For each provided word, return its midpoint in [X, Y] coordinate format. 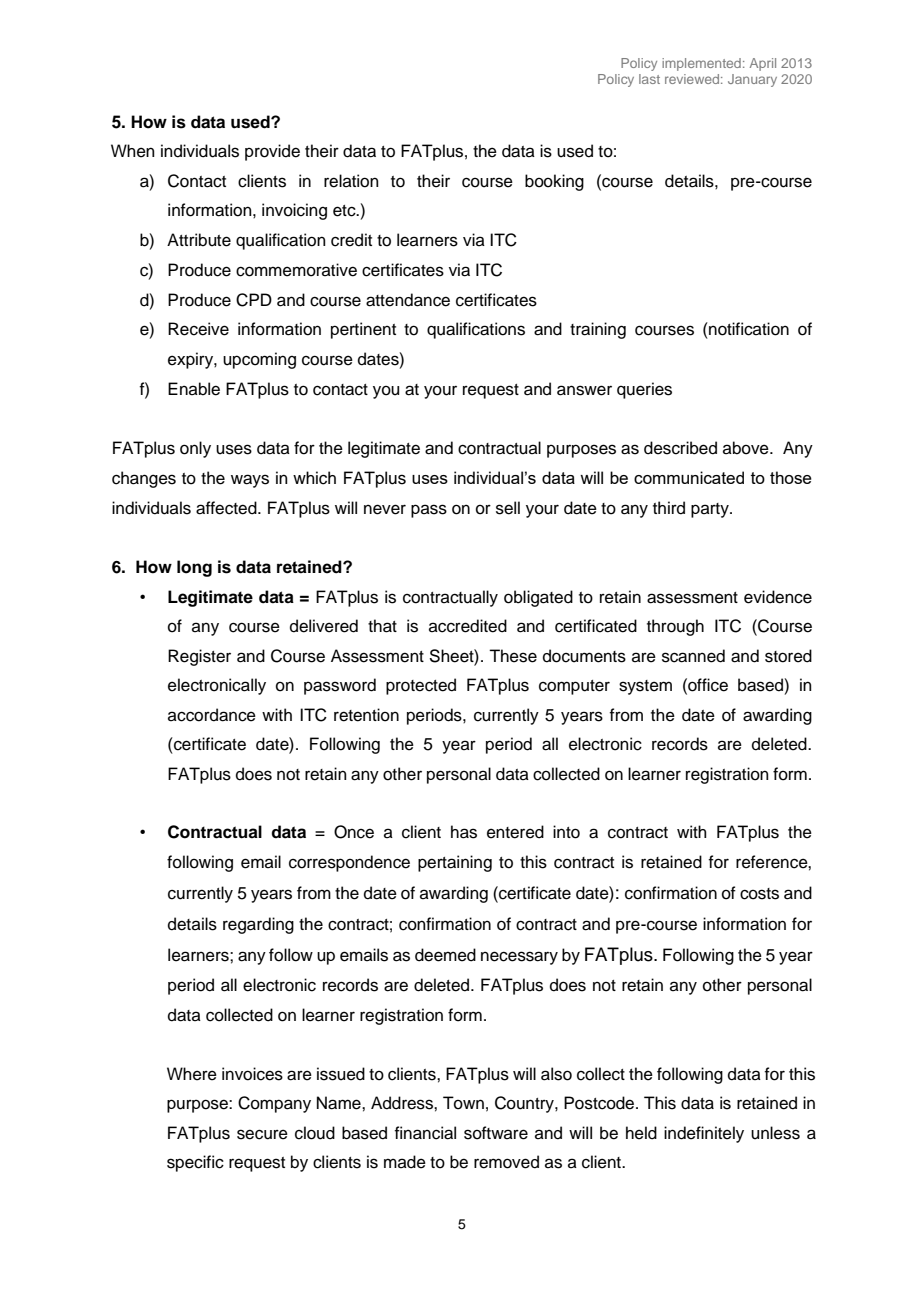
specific [195, 1163]
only [195, 449]
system [645, 687]
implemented [701, 64]
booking [554, 182]
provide [272, 152]
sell [508, 508]
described [680, 448]
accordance [212, 715]
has [464, 832]
